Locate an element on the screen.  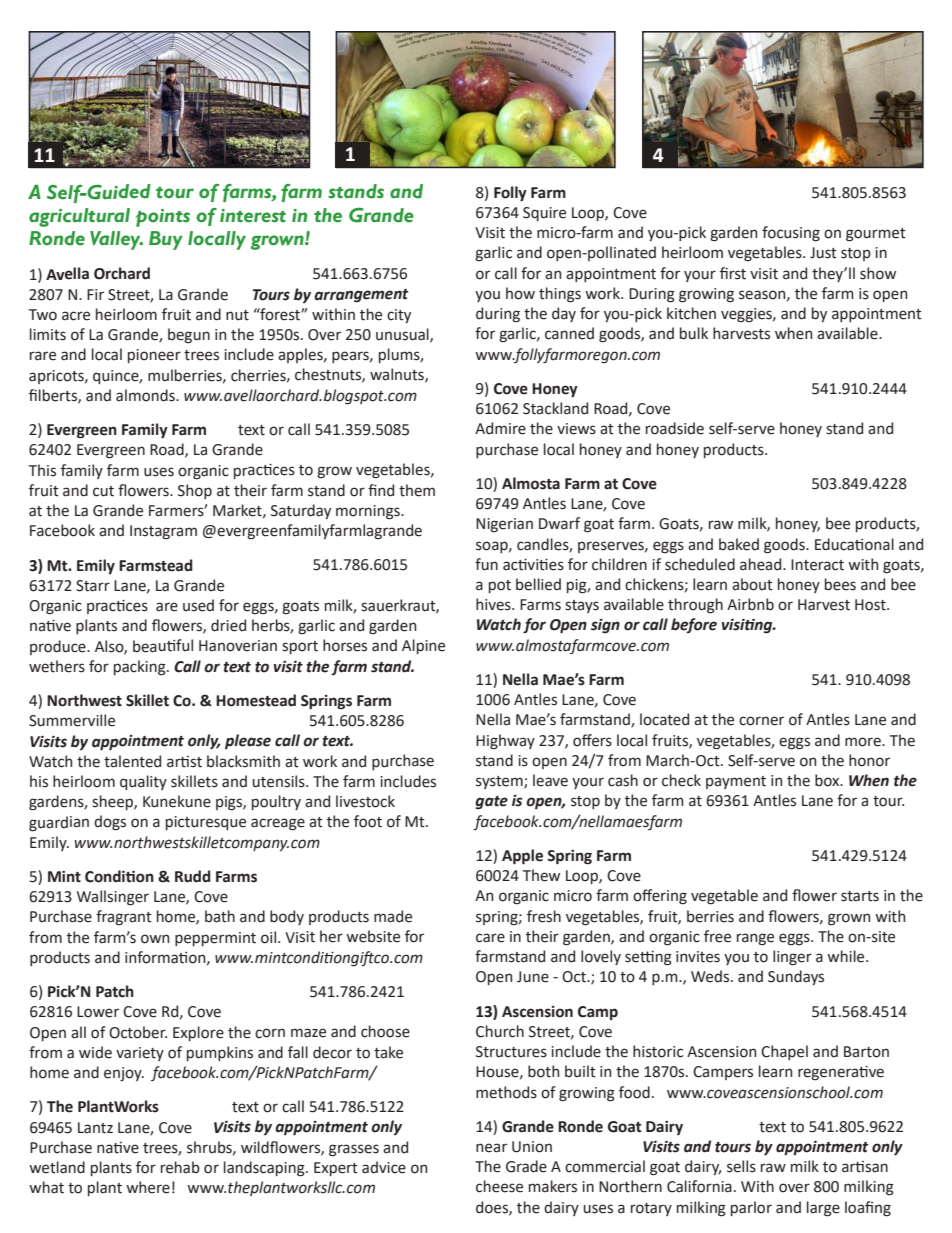
Squire is located at coordinates (544, 214).
